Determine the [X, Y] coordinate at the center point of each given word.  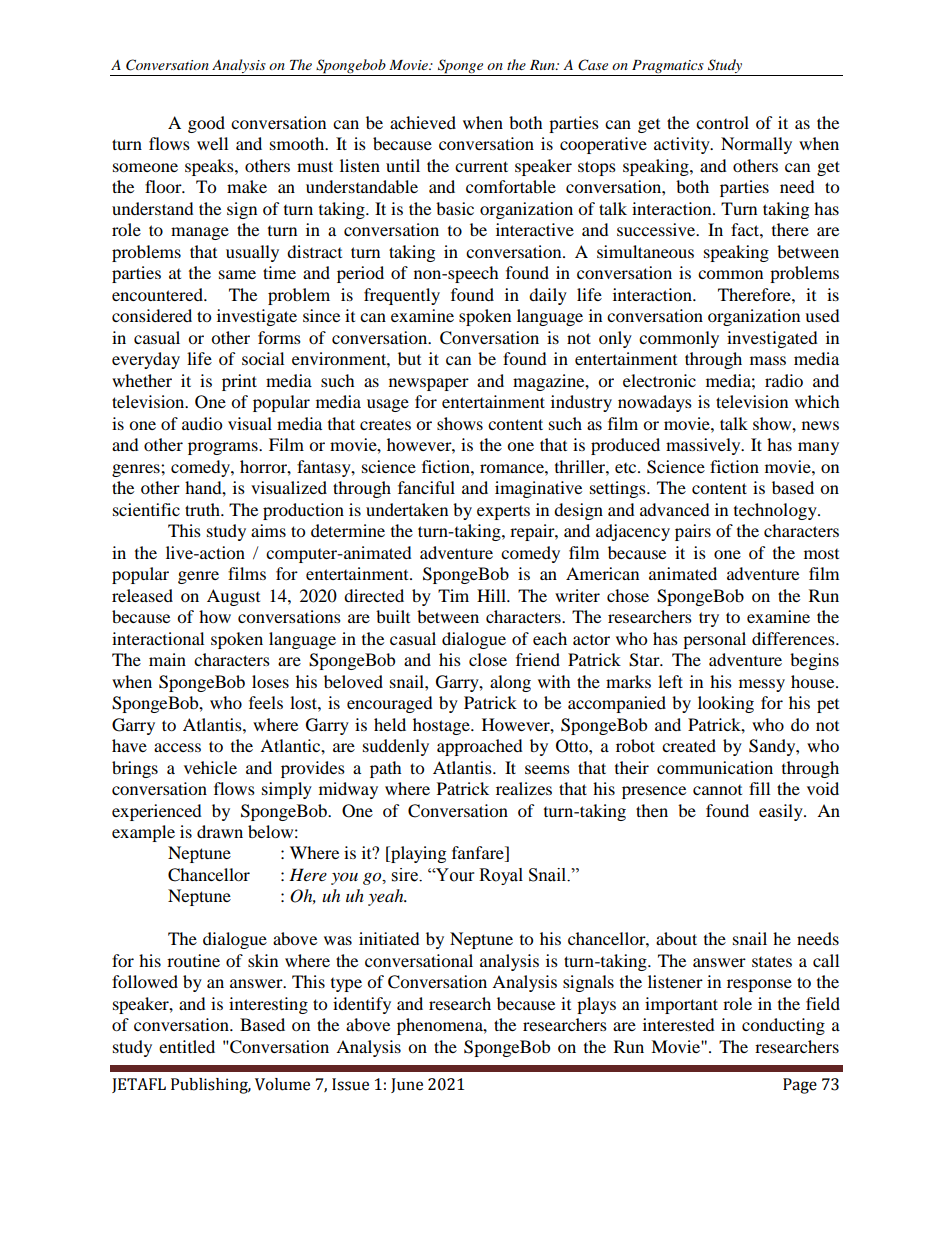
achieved [423, 122]
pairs [693, 532]
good [206, 124]
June [407, 1085]
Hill [492, 595]
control [722, 122]
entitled [187, 1046]
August [233, 597]
